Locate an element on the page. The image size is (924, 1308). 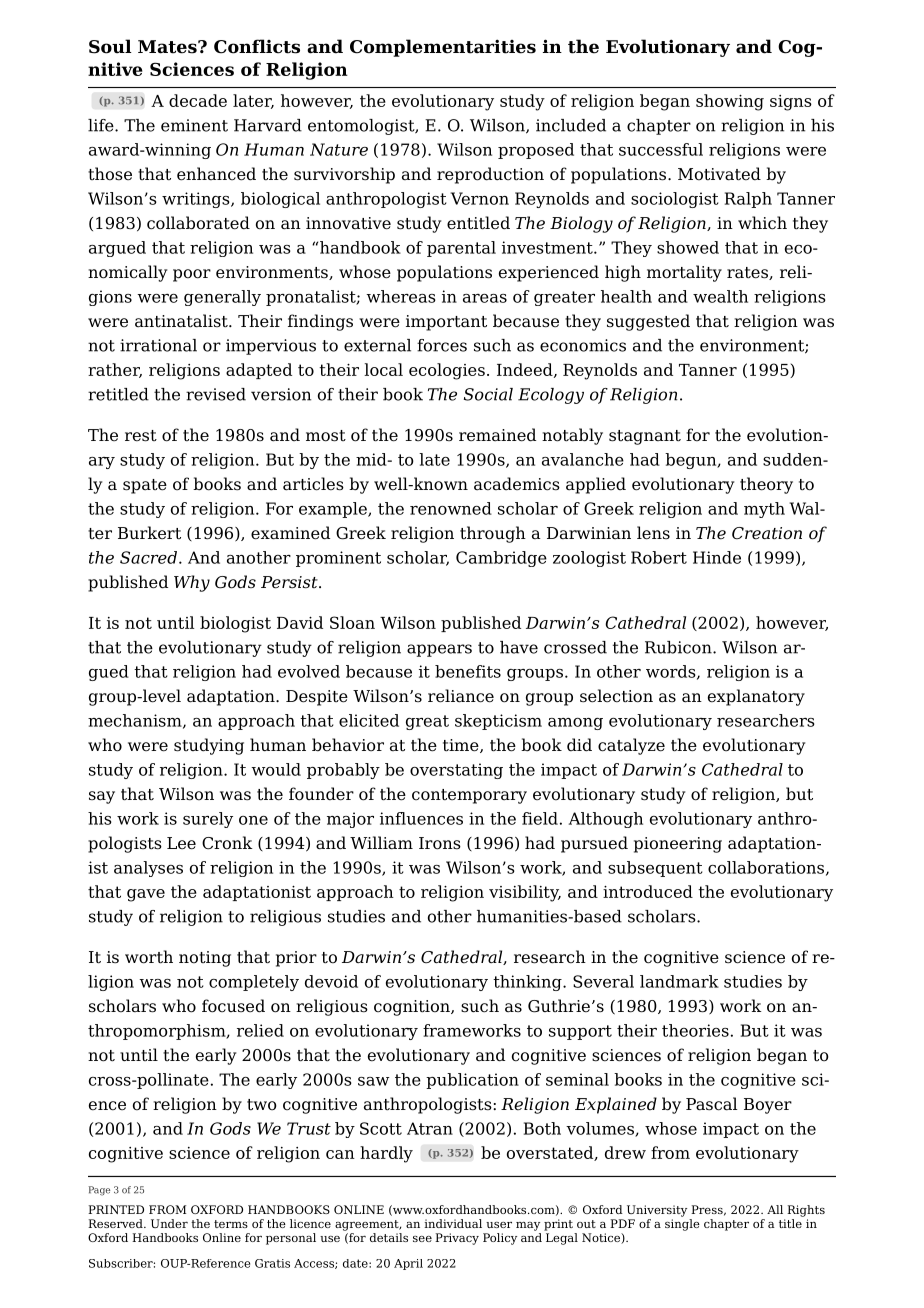
showing is located at coordinates (730, 102).
